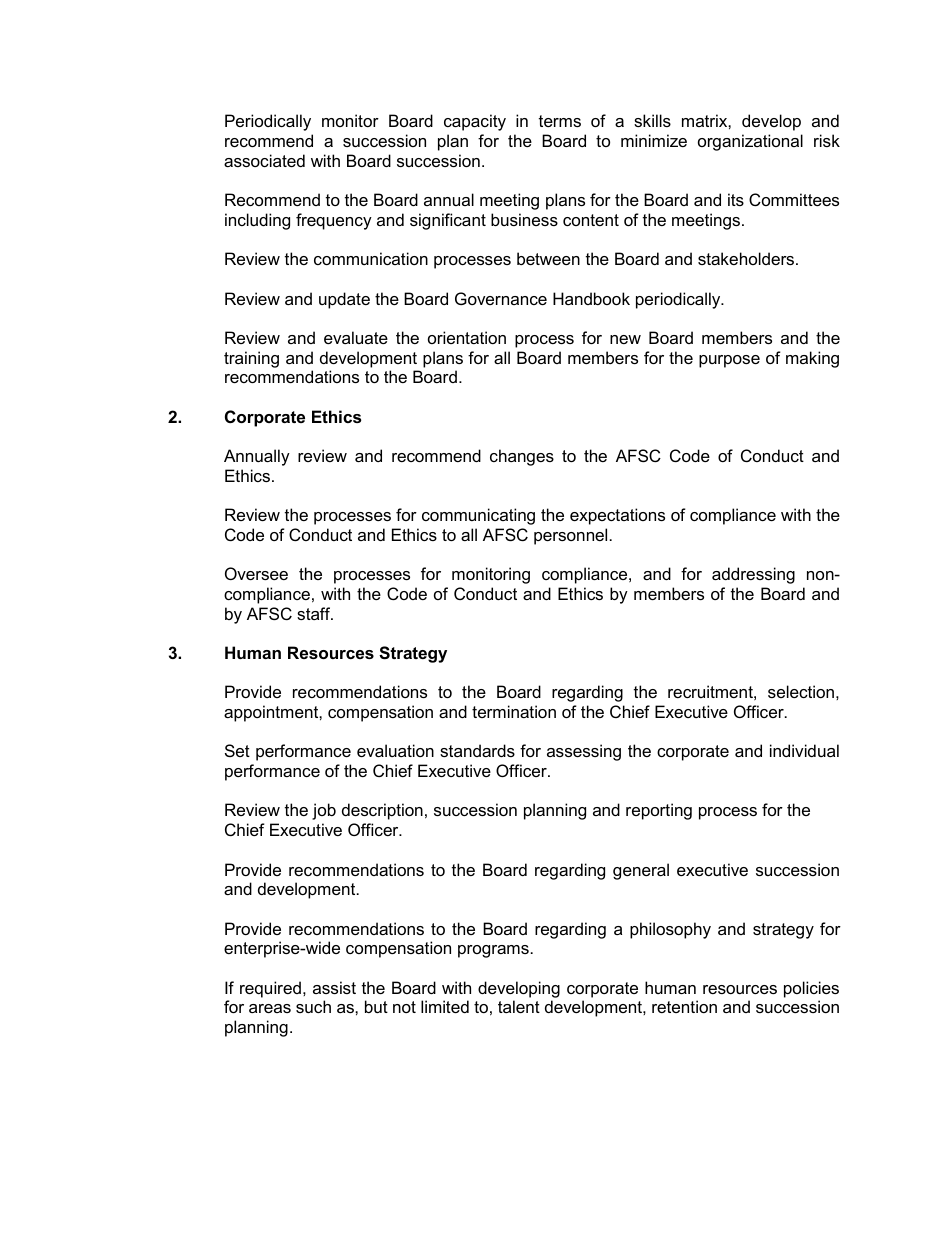 This screenshot has width=952, height=1233. What do you see at coordinates (356, 337) in the screenshot?
I see `evaluate` at bounding box center [356, 337].
